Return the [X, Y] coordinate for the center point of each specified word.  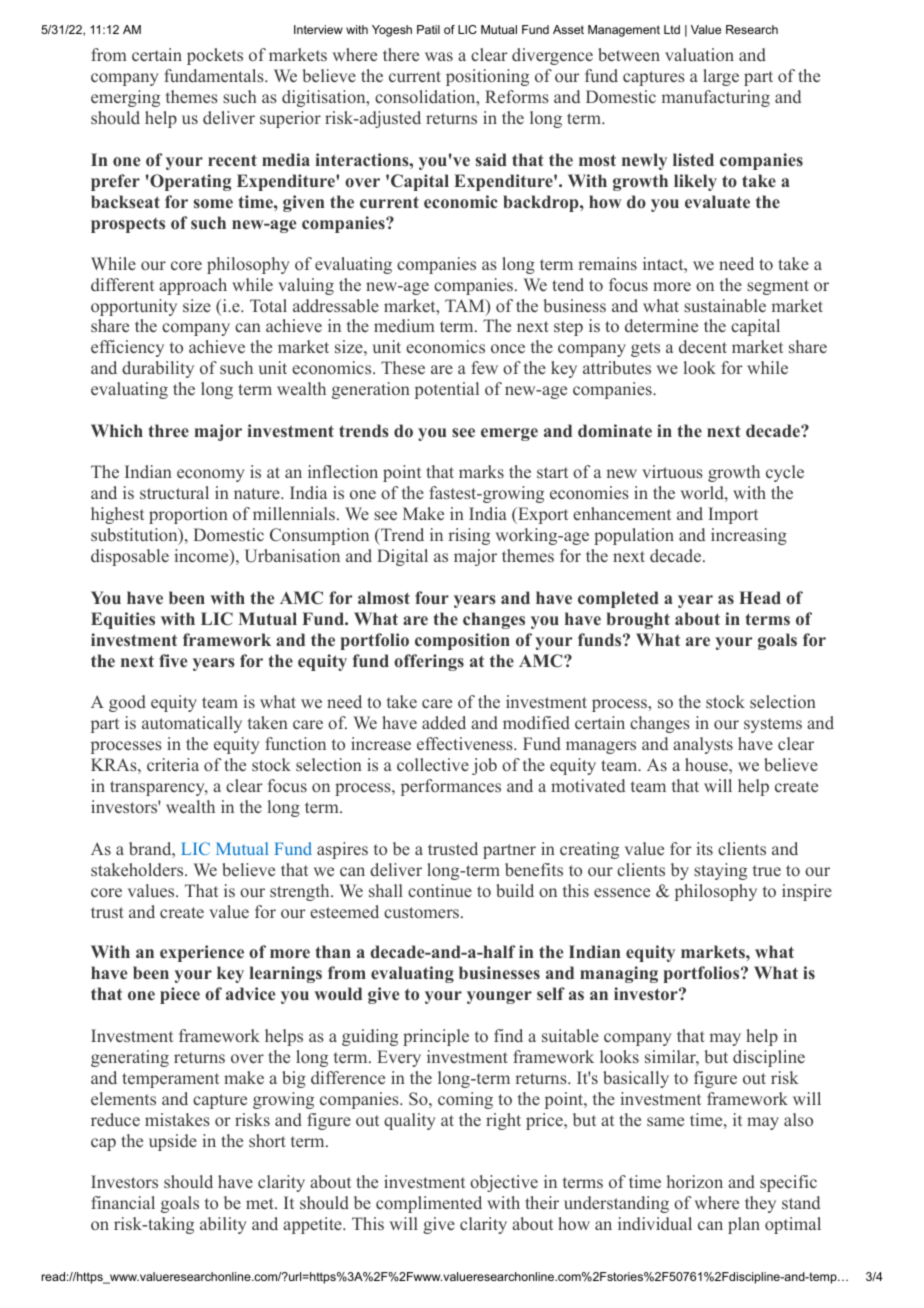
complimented [429, 1204]
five [173, 660]
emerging [125, 98]
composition [462, 641]
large [721, 77]
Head [760, 597]
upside [173, 1142]
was [439, 56]
